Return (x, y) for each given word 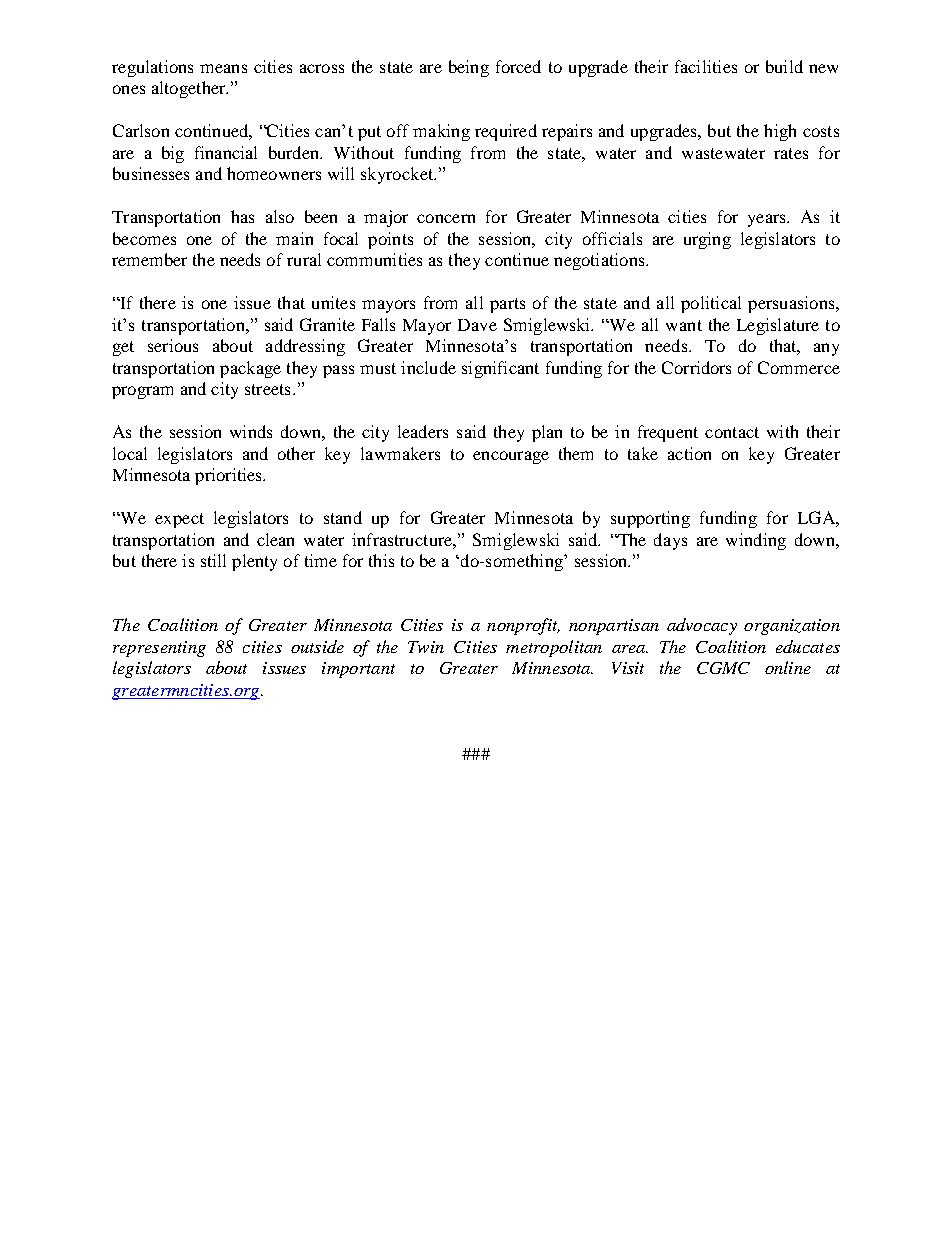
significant (500, 369)
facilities (706, 66)
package (250, 369)
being (469, 68)
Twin (426, 647)
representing (159, 649)
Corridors (696, 367)
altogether (190, 89)
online (788, 667)
